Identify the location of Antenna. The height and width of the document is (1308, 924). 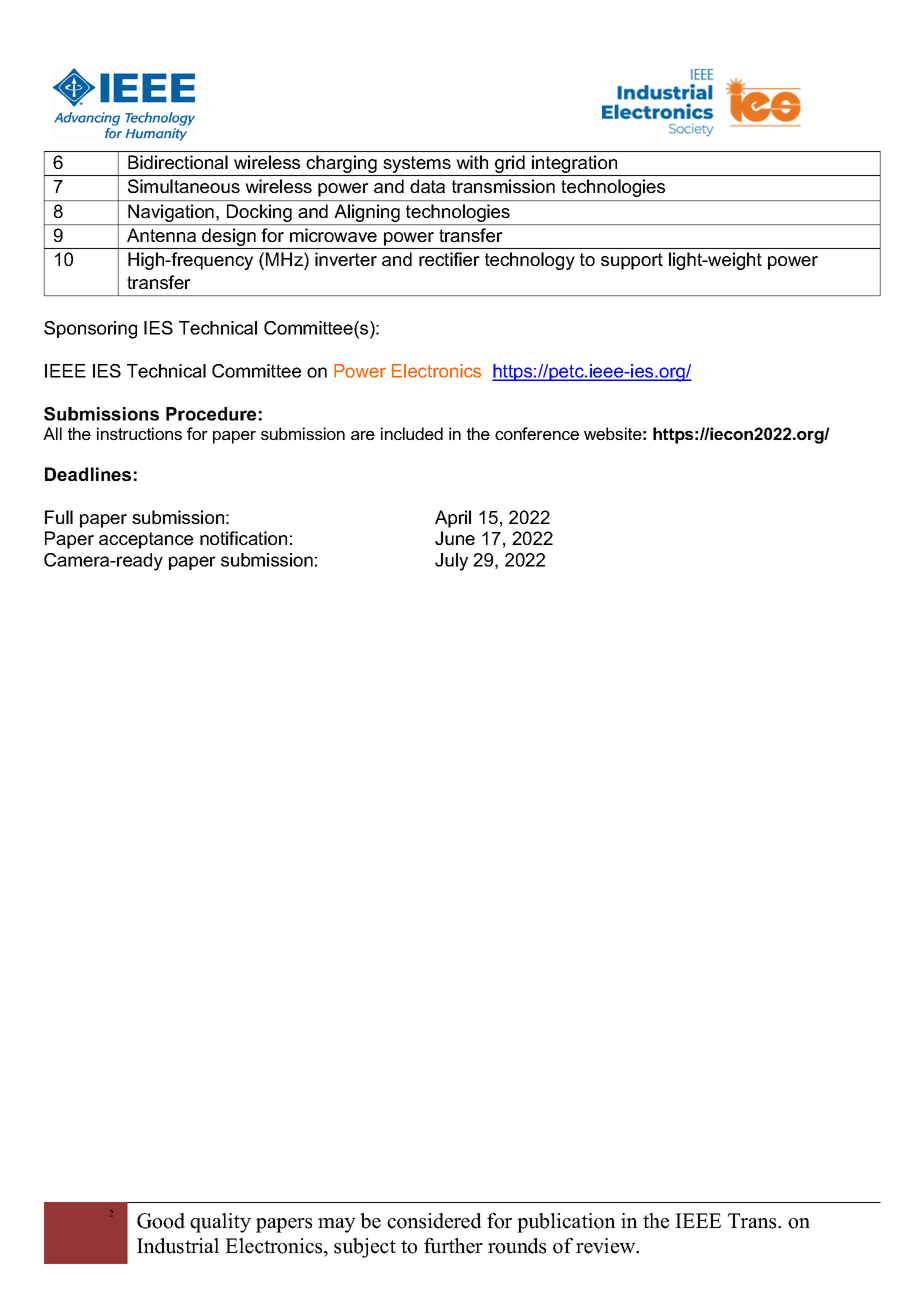
(161, 235).
